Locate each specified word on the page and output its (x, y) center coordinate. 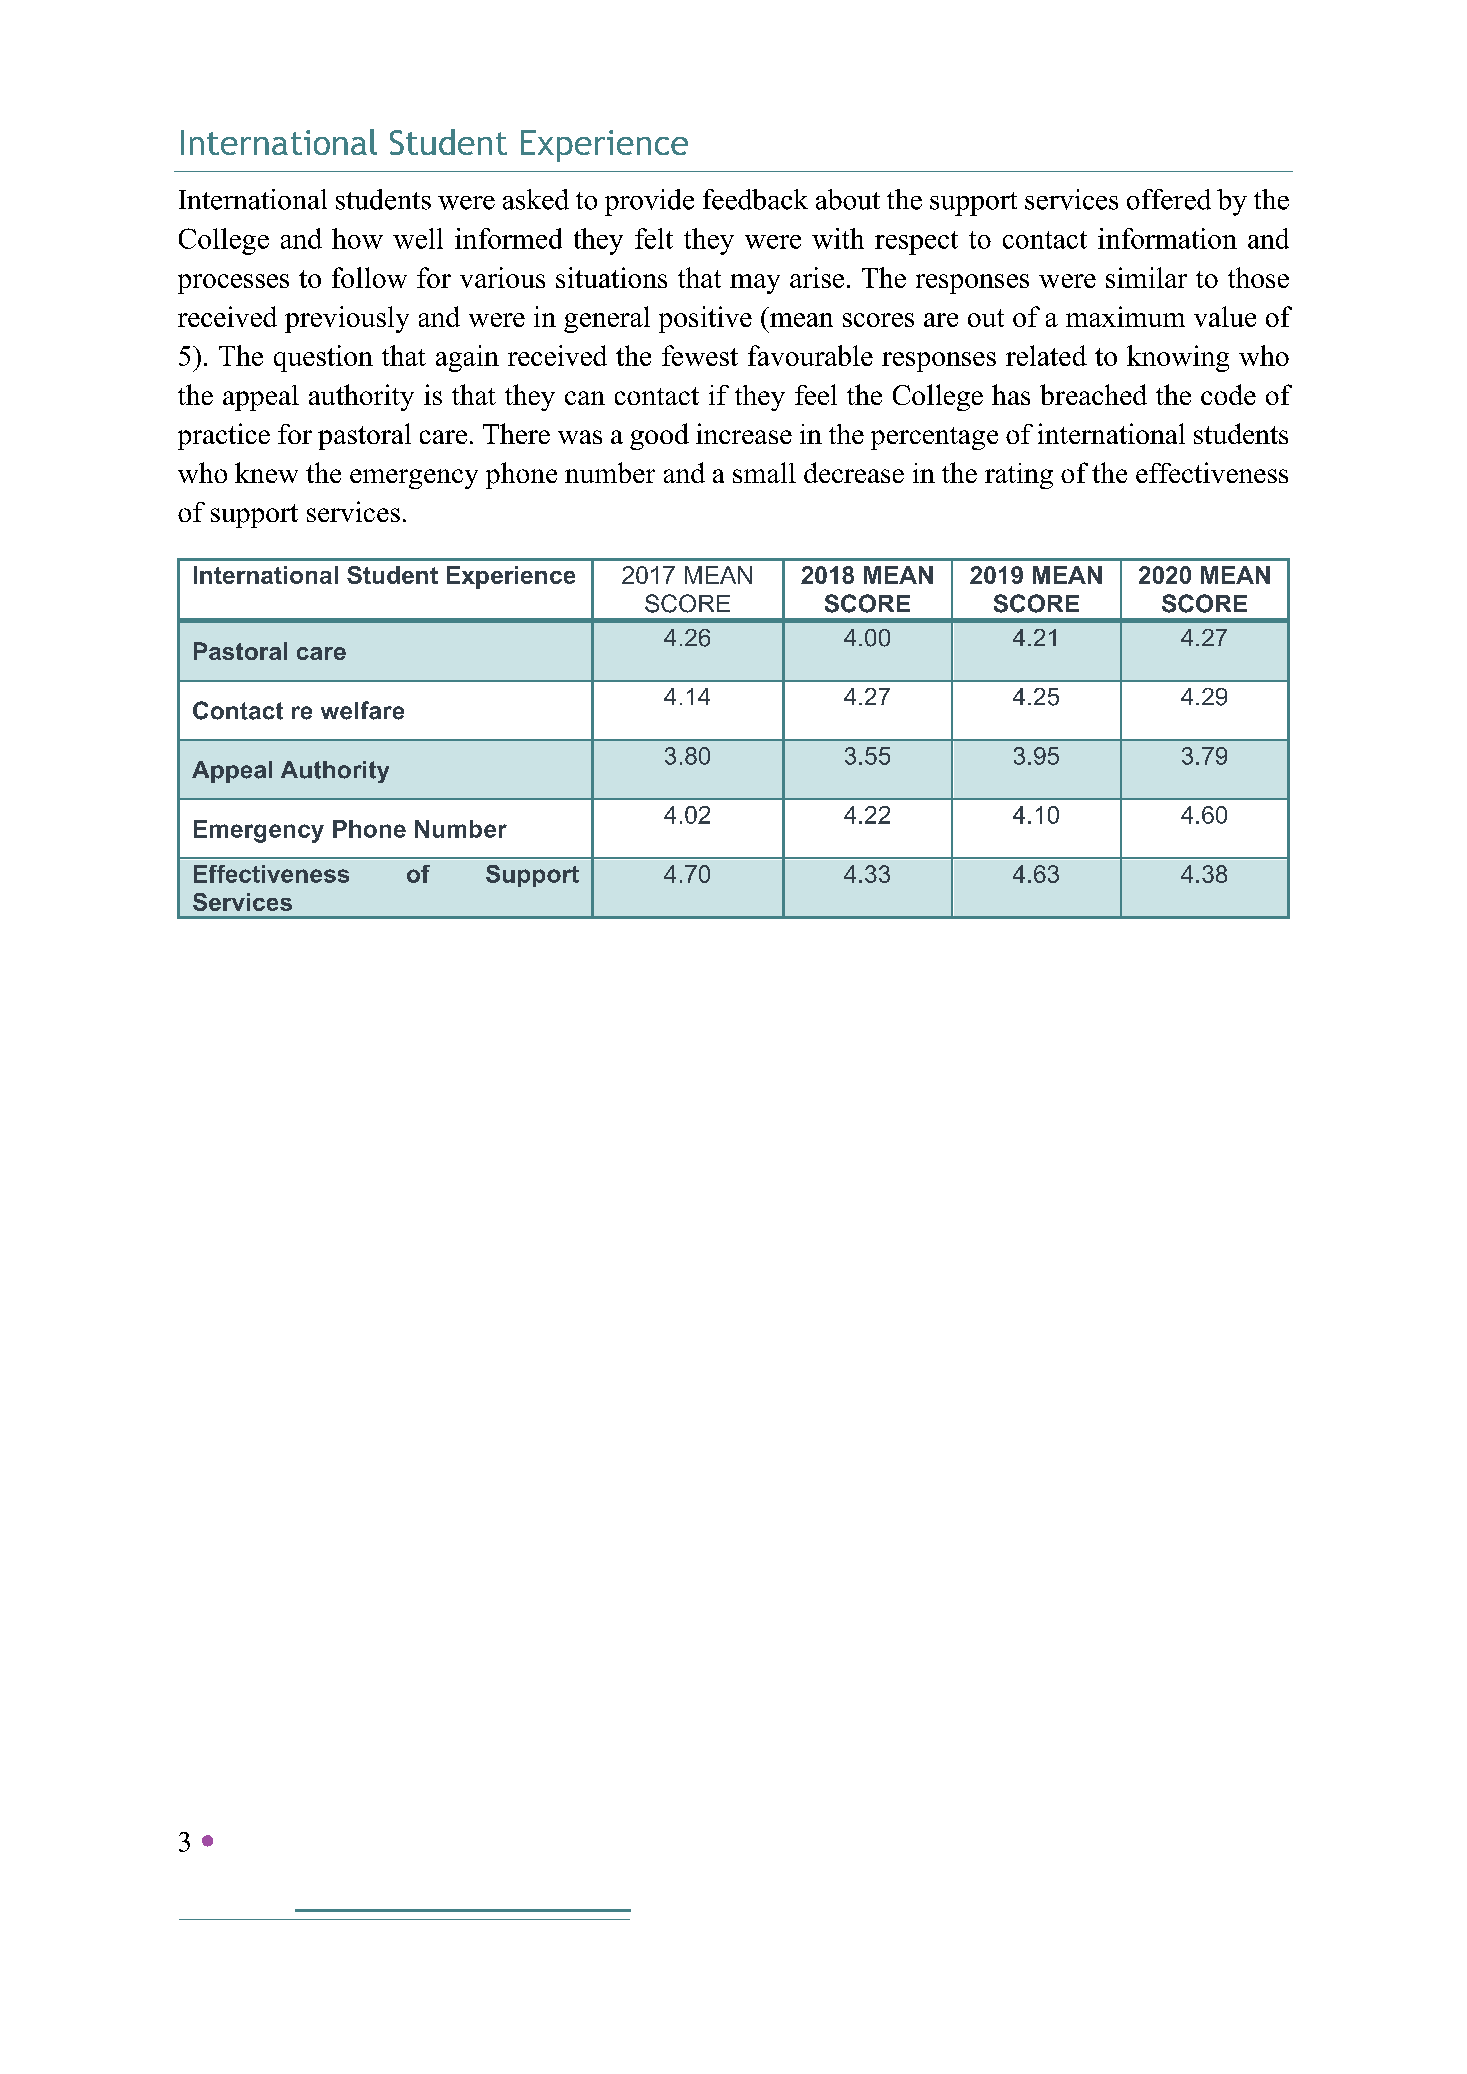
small (764, 472)
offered (1169, 199)
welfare (362, 710)
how (357, 238)
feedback (755, 199)
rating (1019, 476)
